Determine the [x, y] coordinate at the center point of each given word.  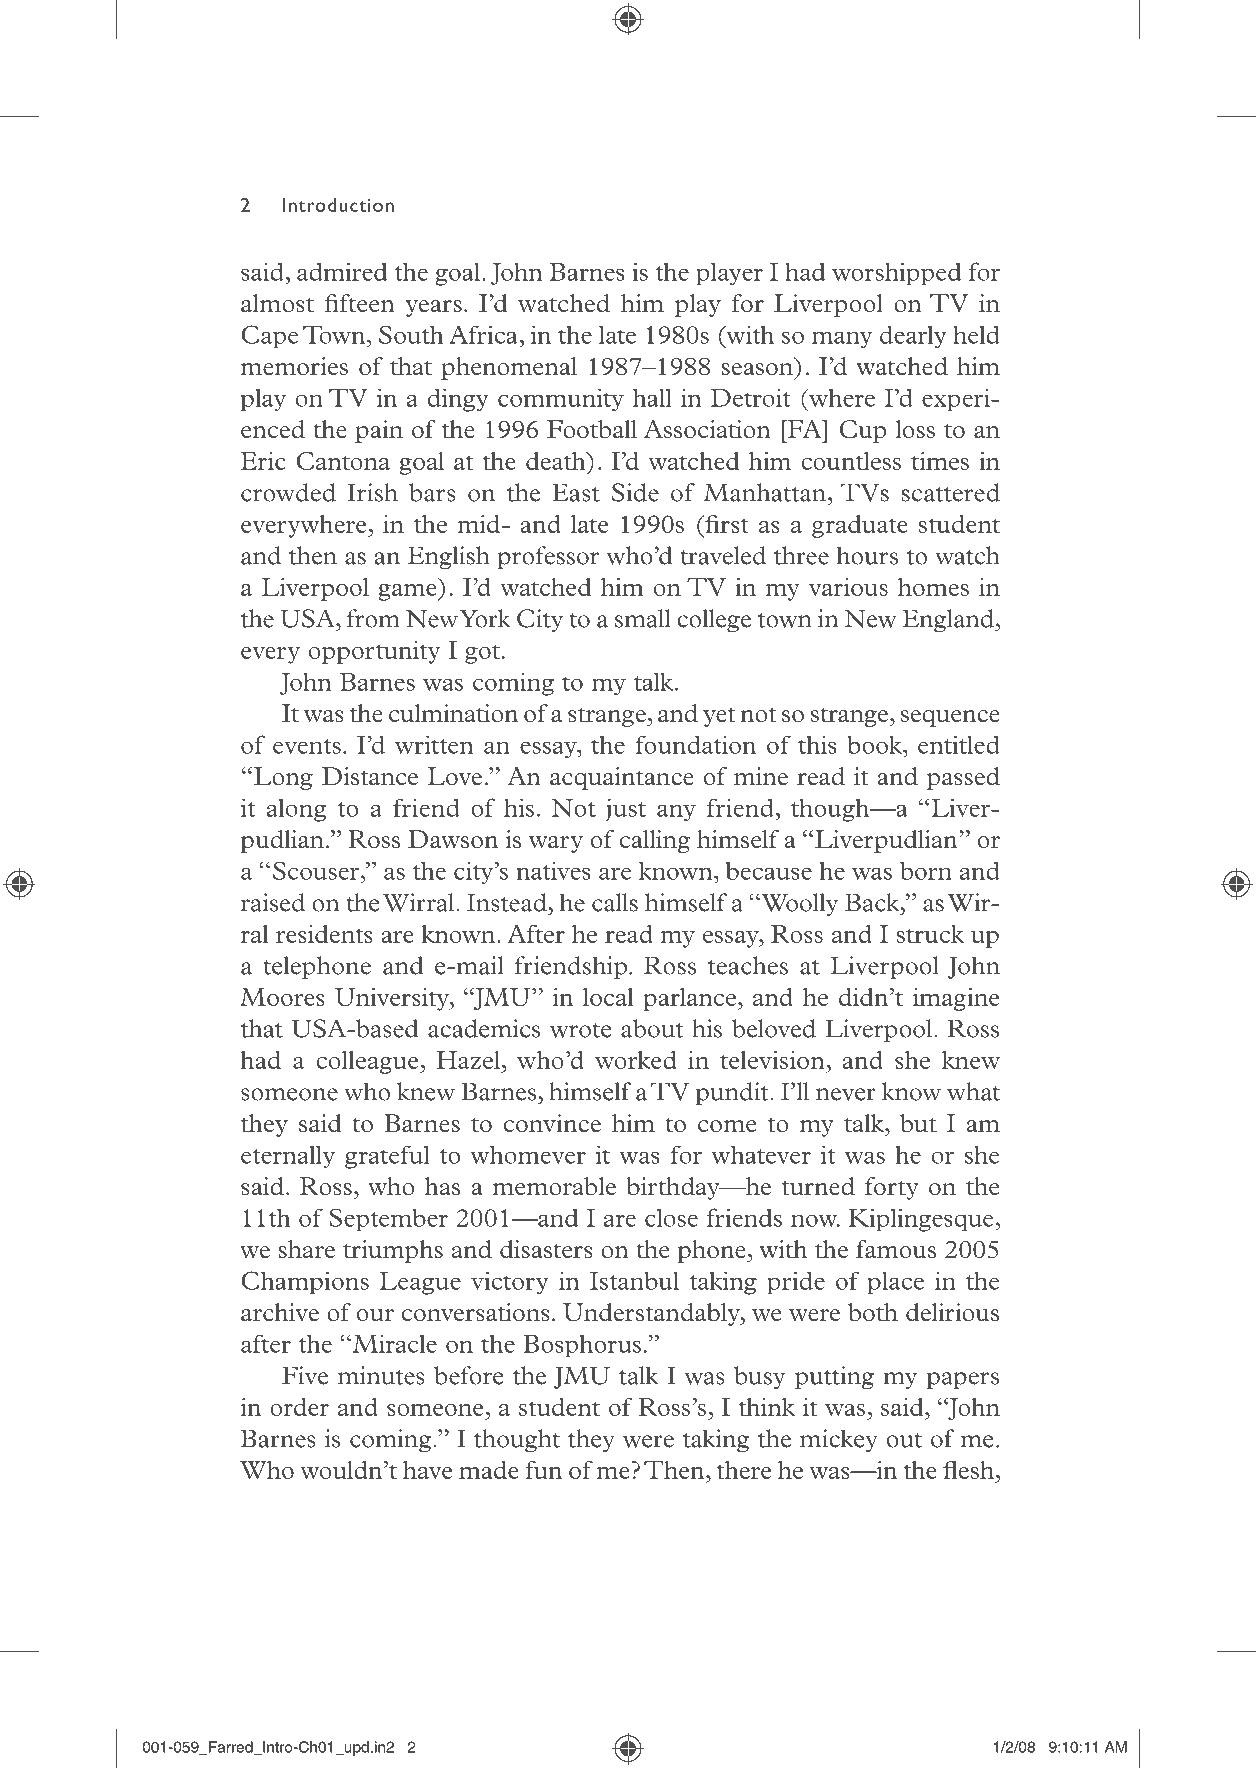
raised [273, 902]
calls [615, 902]
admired [342, 271]
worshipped [897, 273]
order [299, 1407]
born [926, 870]
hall [652, 398]
